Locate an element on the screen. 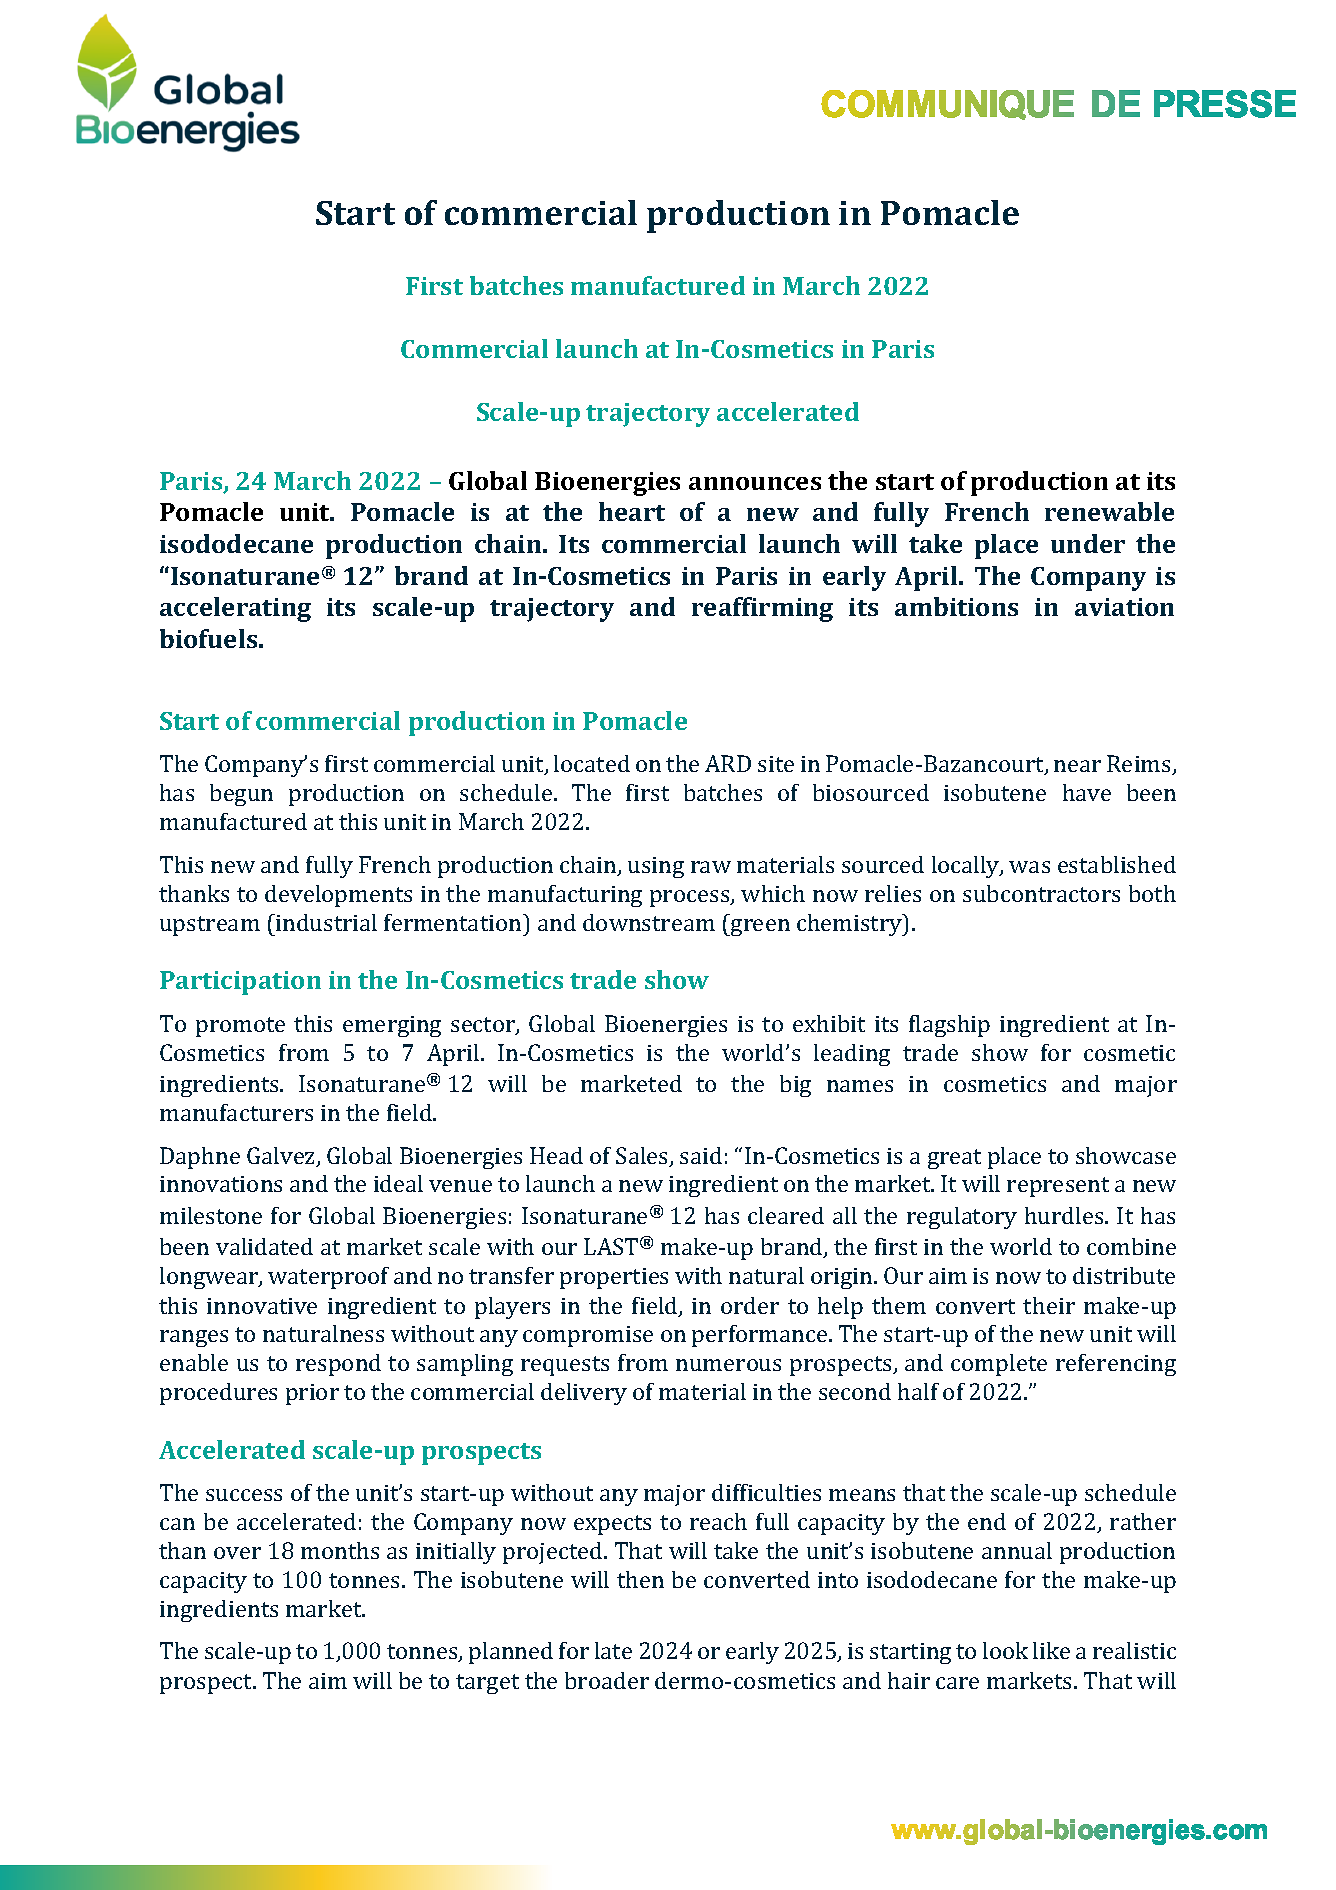 This screenshot has height=1890, width=1336. innovations is located at coordinates (221, 1184).
